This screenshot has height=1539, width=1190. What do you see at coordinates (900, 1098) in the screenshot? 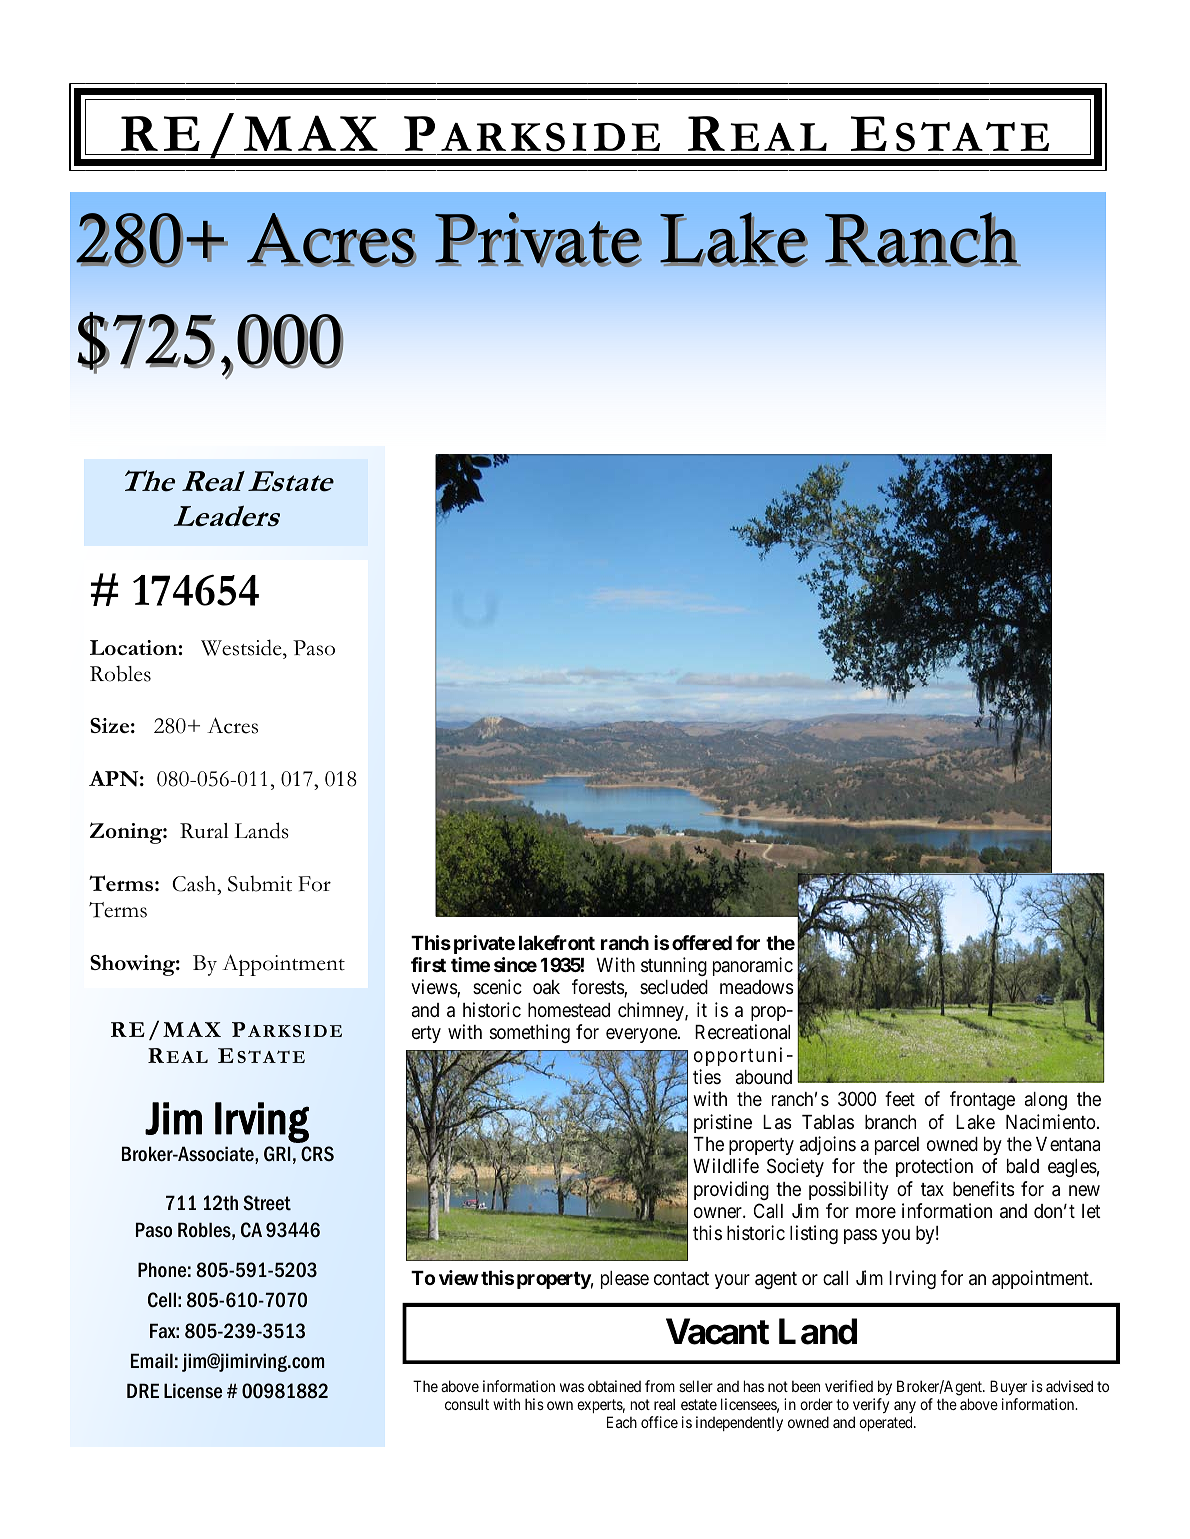
I see `feet` at bounding box center [900, 1098].
